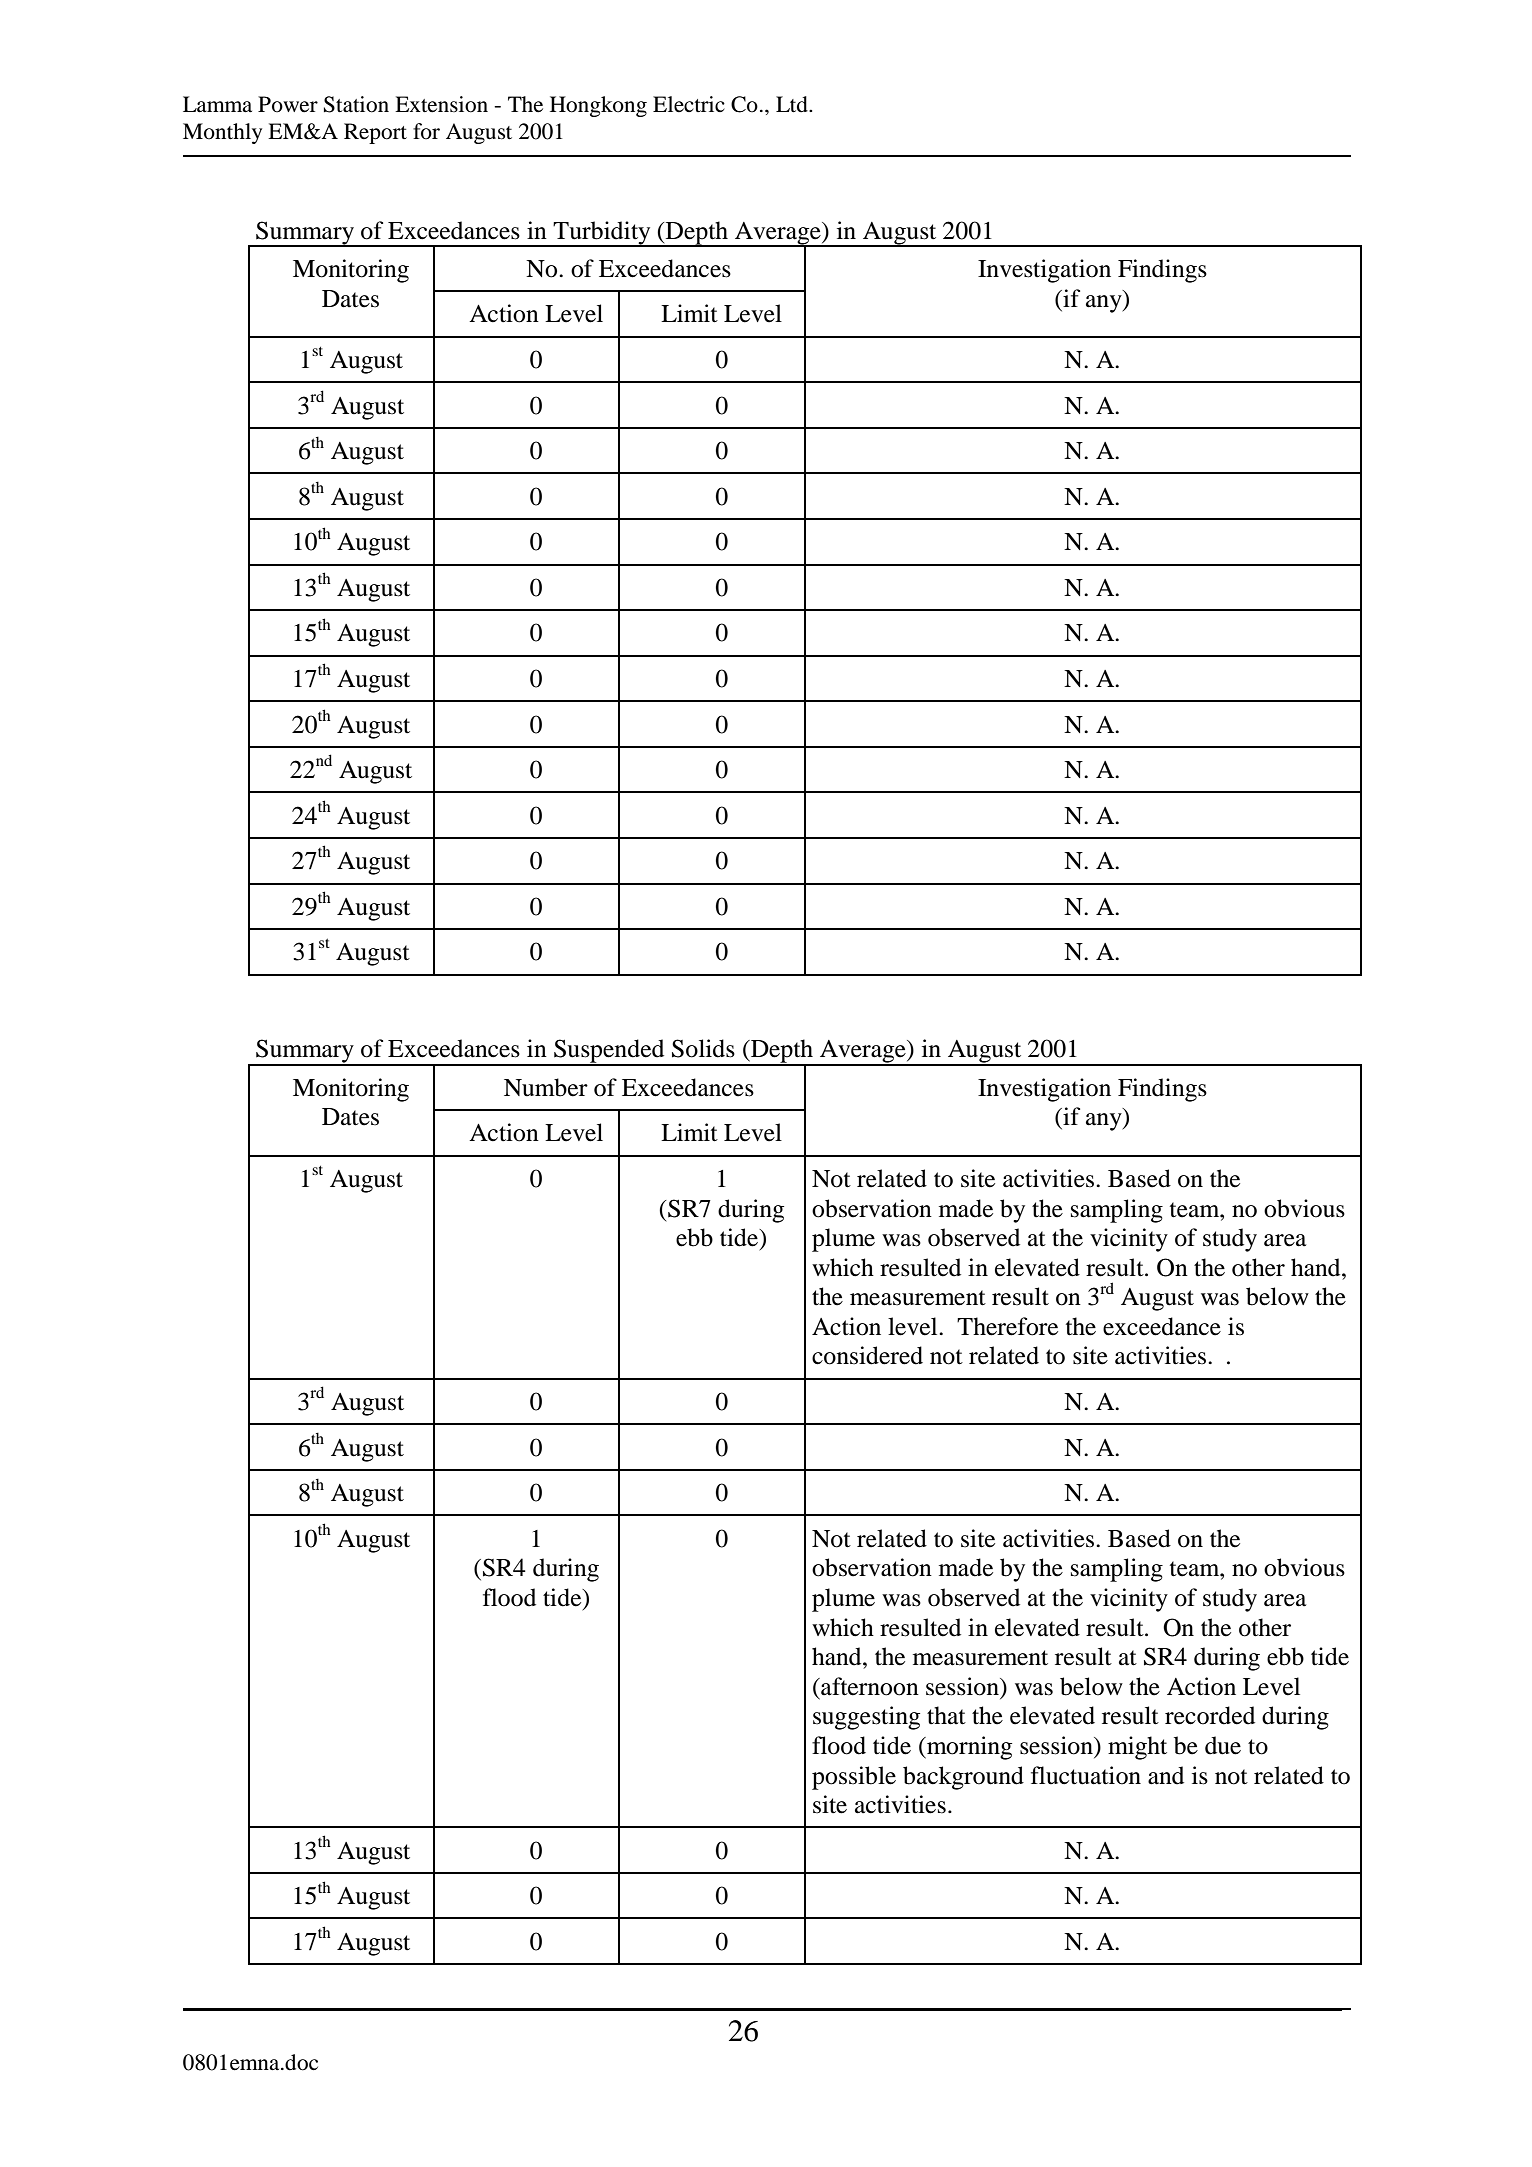 The height and width of the document is (2167, 1532). What do you see at coordinates (867, 1355) in the document?
I see `considered` at bounding box center [867, 1355].
